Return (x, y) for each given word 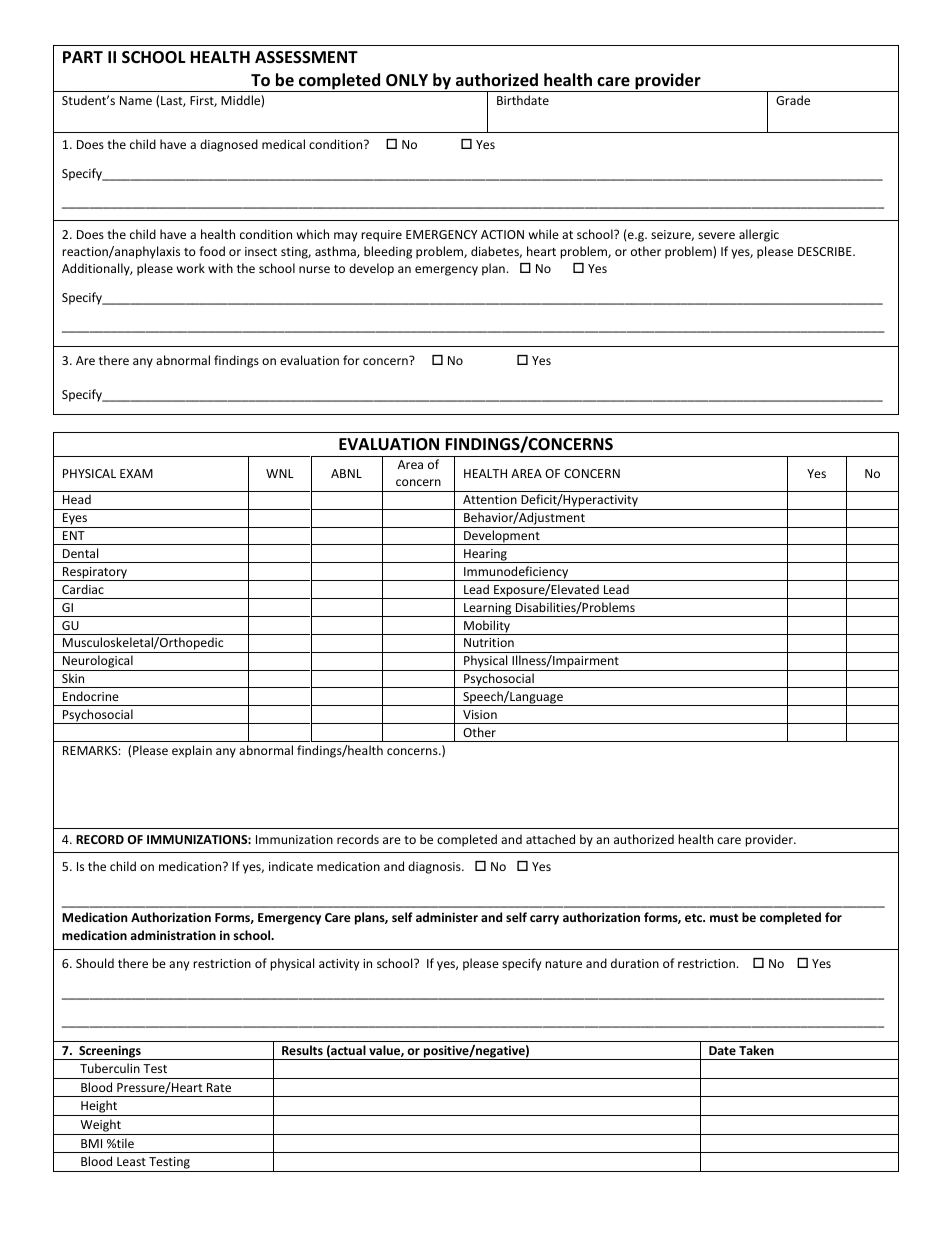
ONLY (407, 80)
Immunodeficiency (516, 573)
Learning (488, 610)
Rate (219, 1087)
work (191, 268)
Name (136, 100)
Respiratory (95, 574)
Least (131, 1161)
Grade (793, 100)
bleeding (388, 252)
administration (173, 935)
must (724, 918)
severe (716, 235)
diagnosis (435, 867)
